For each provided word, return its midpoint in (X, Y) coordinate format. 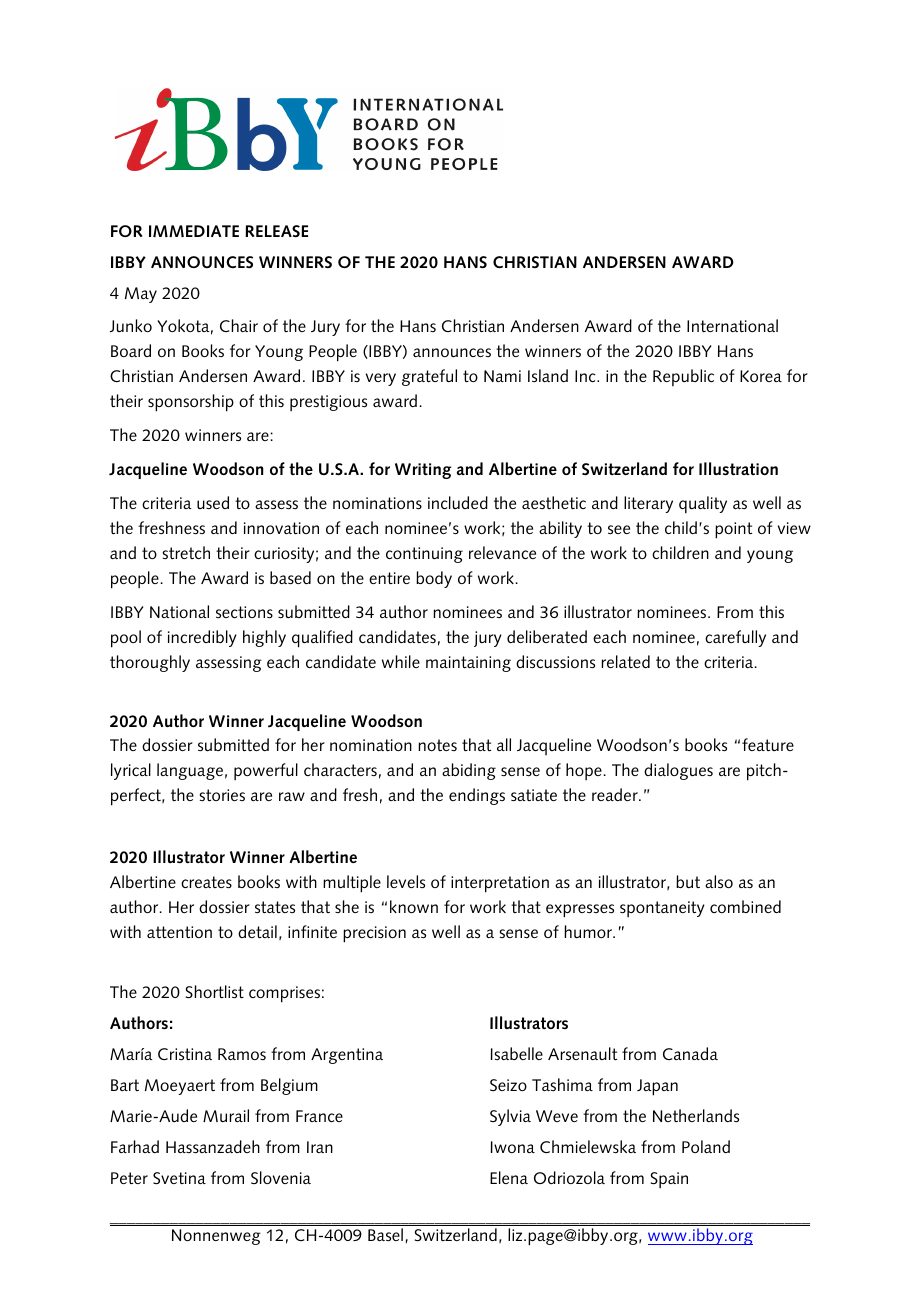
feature (768, 744)
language (190, 771)
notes (437, 745)
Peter (129, 1178)
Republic (683, 377)
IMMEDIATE (194, 231)
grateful (429, 377)
